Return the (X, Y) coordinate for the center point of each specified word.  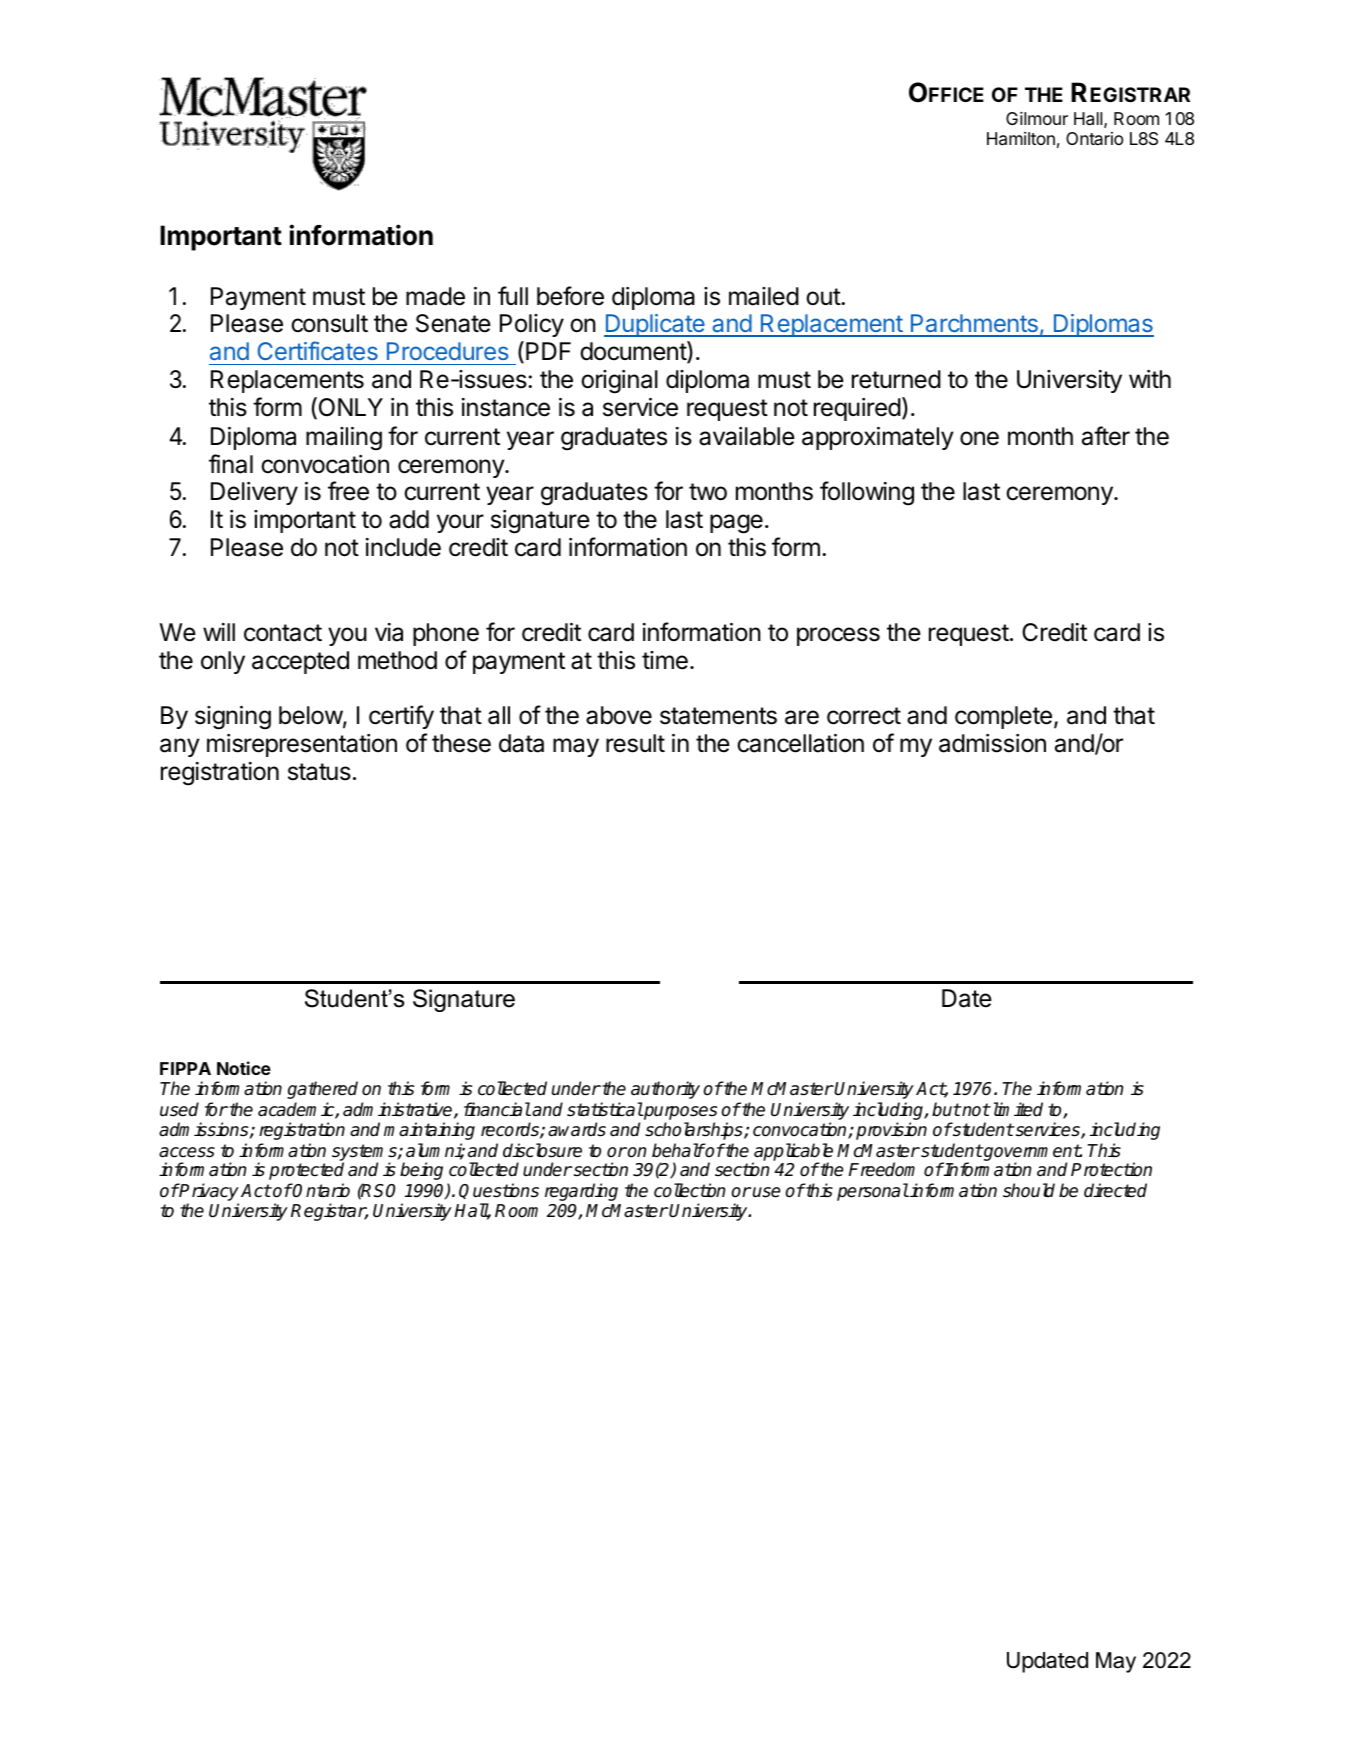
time (665, 660)
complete (1003, 717)
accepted (300, 662)
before (570, 296)
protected (306, 1171)
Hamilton (1021, 139)
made (435, 296)
